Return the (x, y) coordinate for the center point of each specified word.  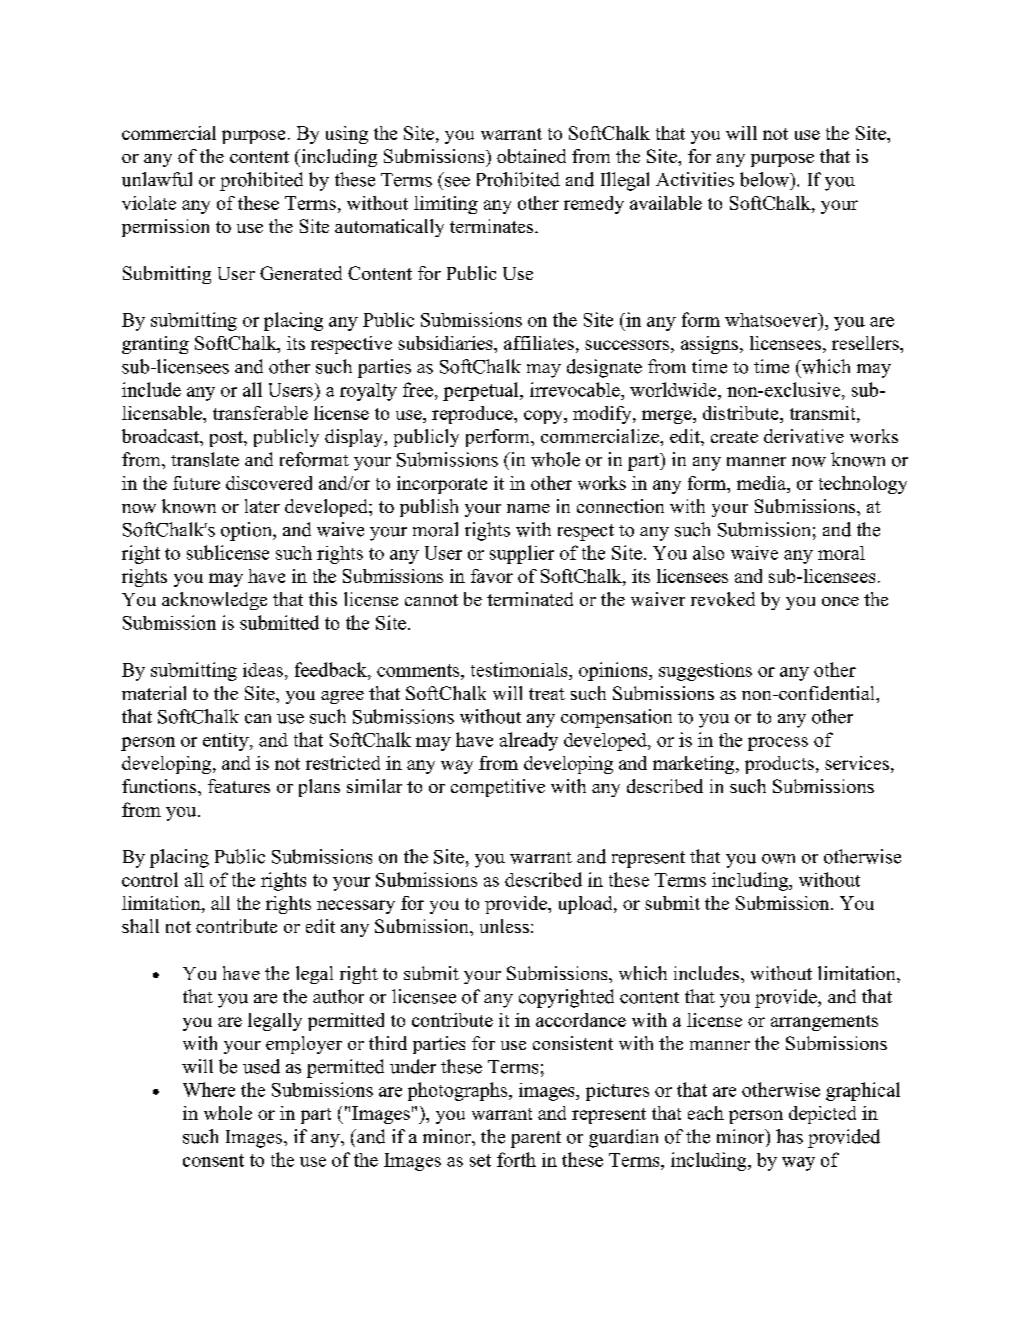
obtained (531, 156)
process (778, 744)
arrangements (824, 1023)
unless (504, 926)
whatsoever (772, 320)
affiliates (539, 343)
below (765, 179)
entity (227, 742)
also (708, 553)
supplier (522, 554)
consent (213, 1160)
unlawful (157, 179)
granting (155, 345)
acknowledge (214, 601)
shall (140, 926)
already (529, 741)
